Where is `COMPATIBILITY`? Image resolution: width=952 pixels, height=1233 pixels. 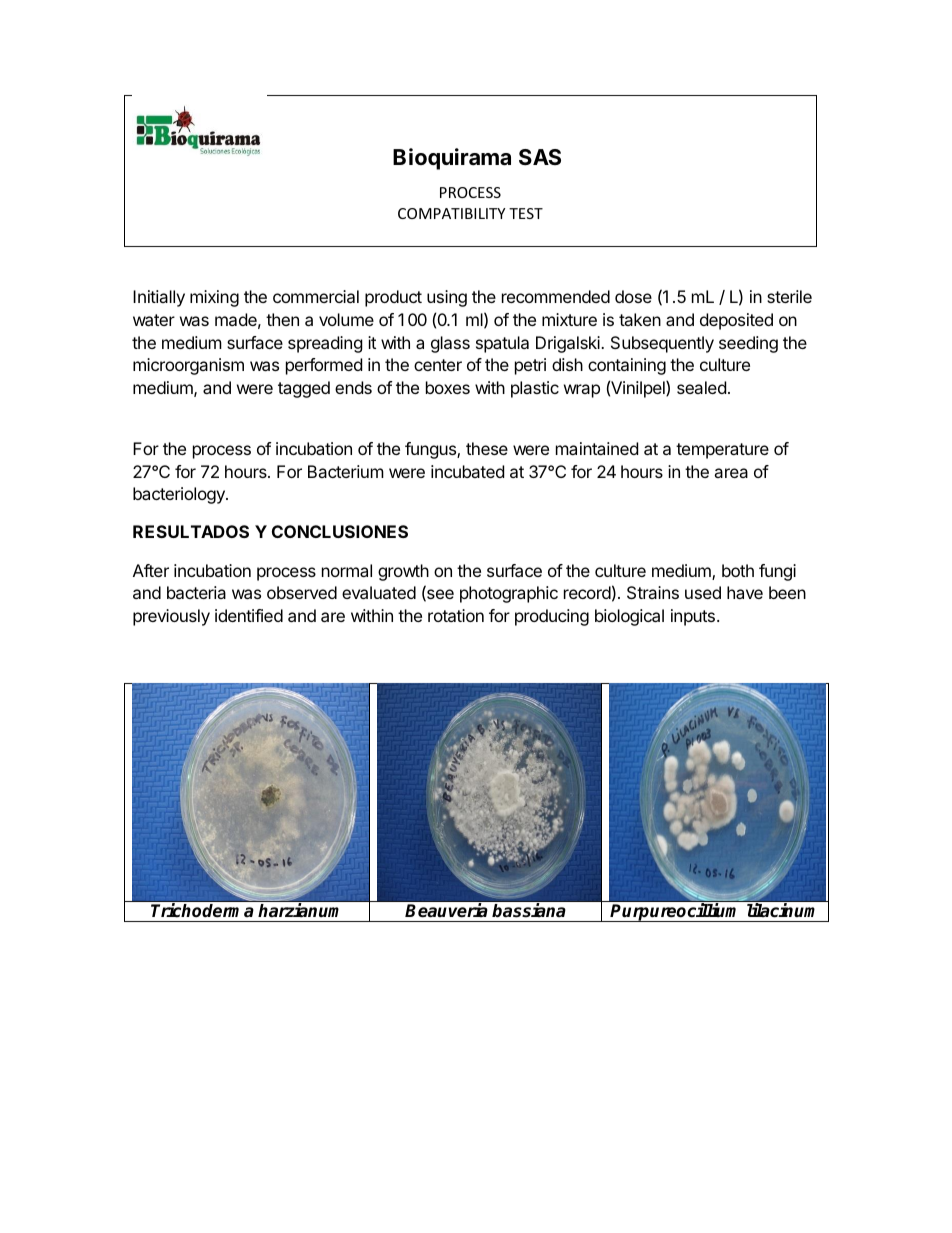
COMPATIBILITY is located at coordinates (451, 213).
